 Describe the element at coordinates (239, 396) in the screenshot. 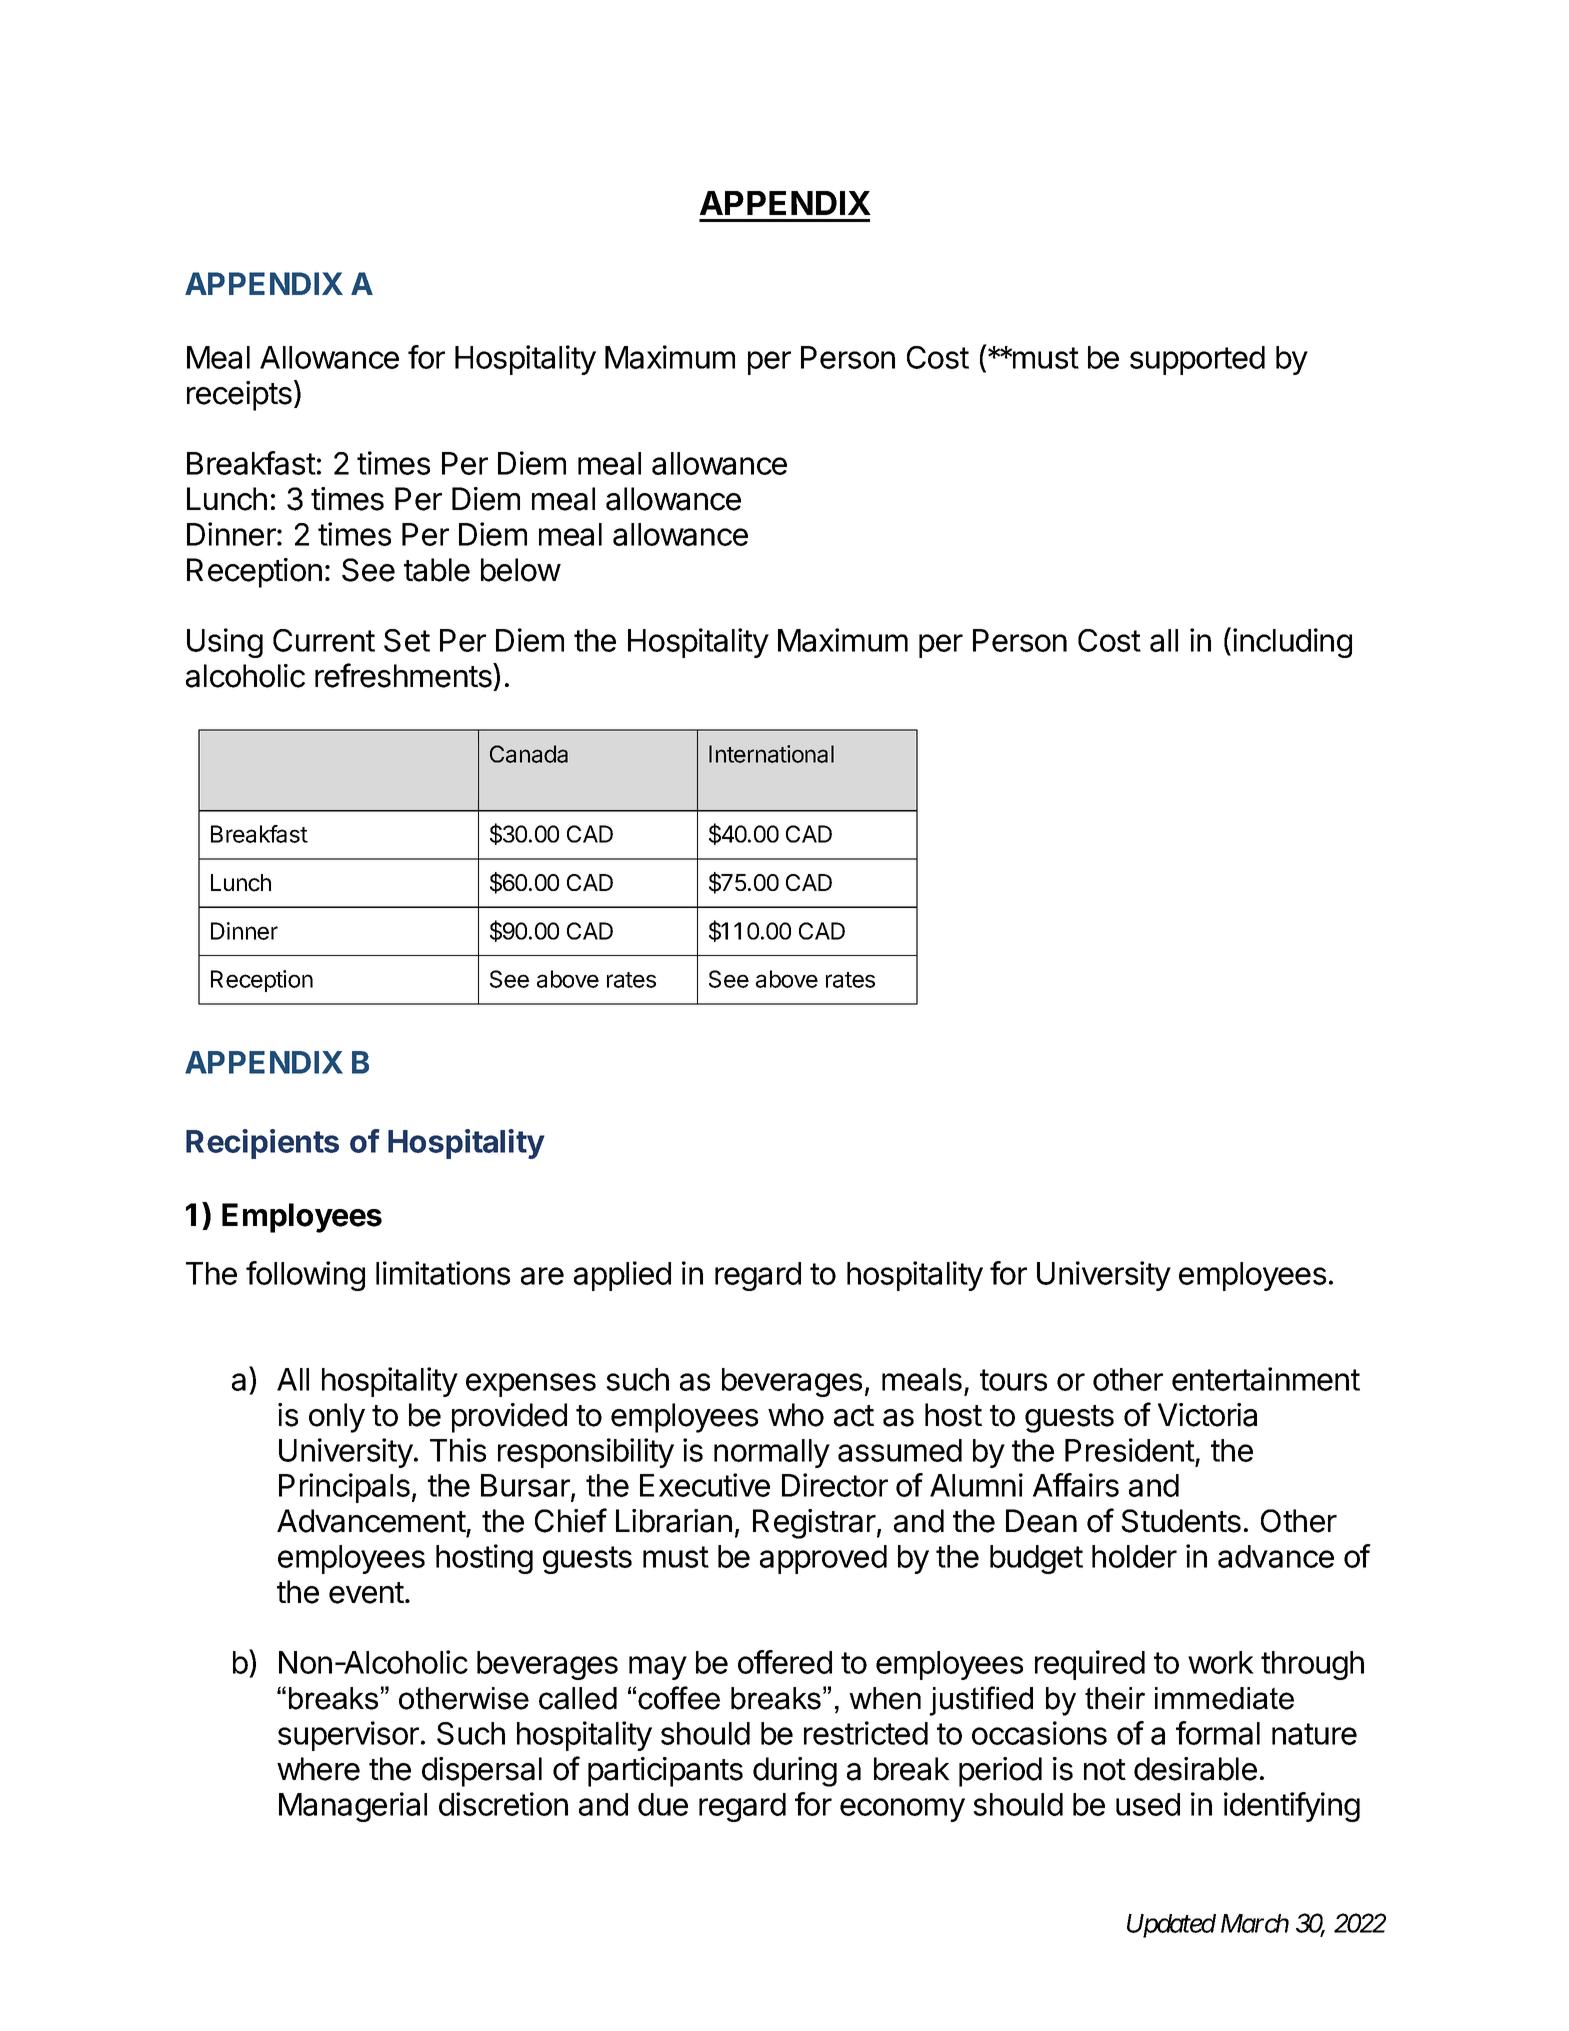

I see `receipts` at that location.
